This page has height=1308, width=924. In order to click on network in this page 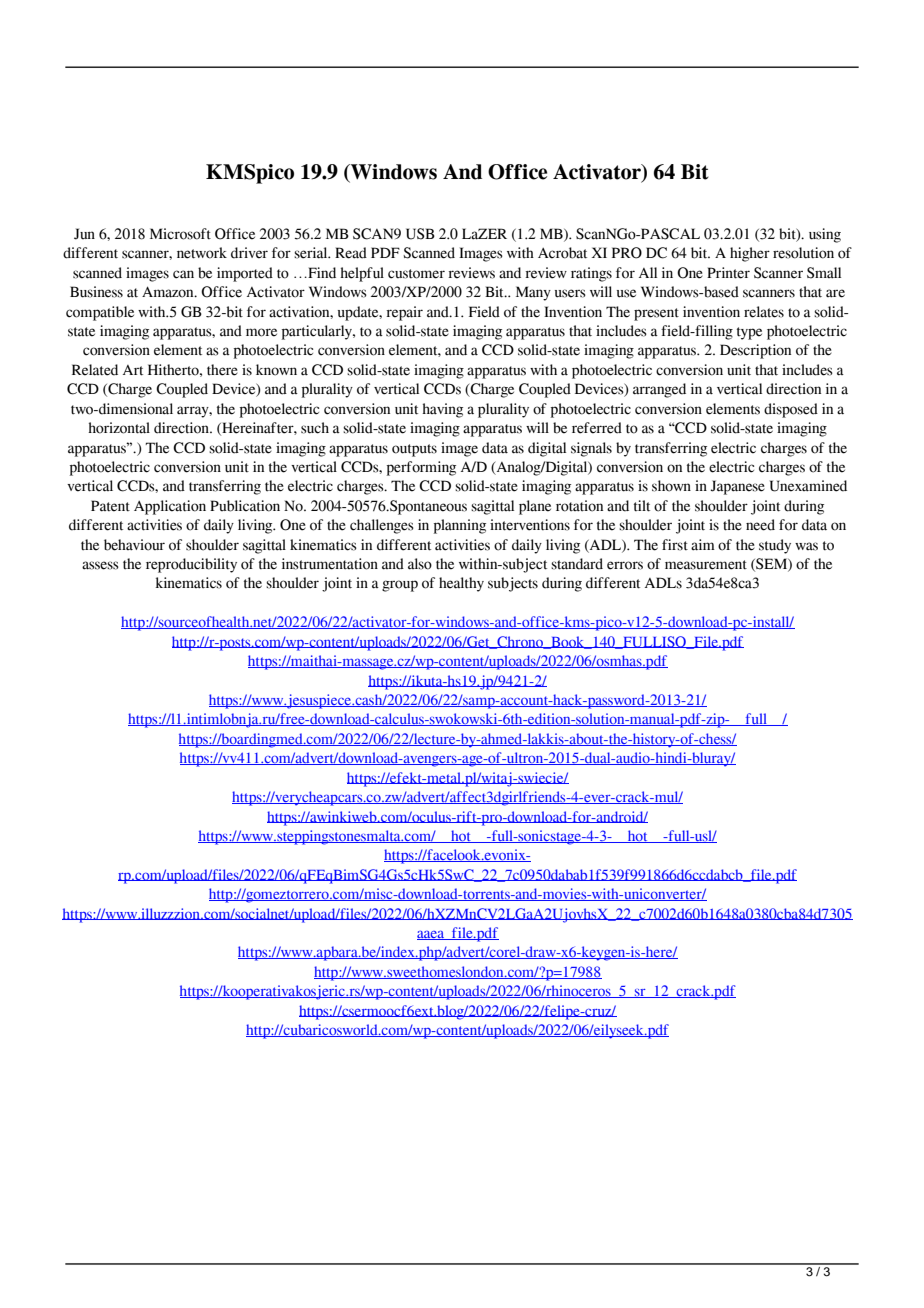, I will do `click(202, 253)`.
